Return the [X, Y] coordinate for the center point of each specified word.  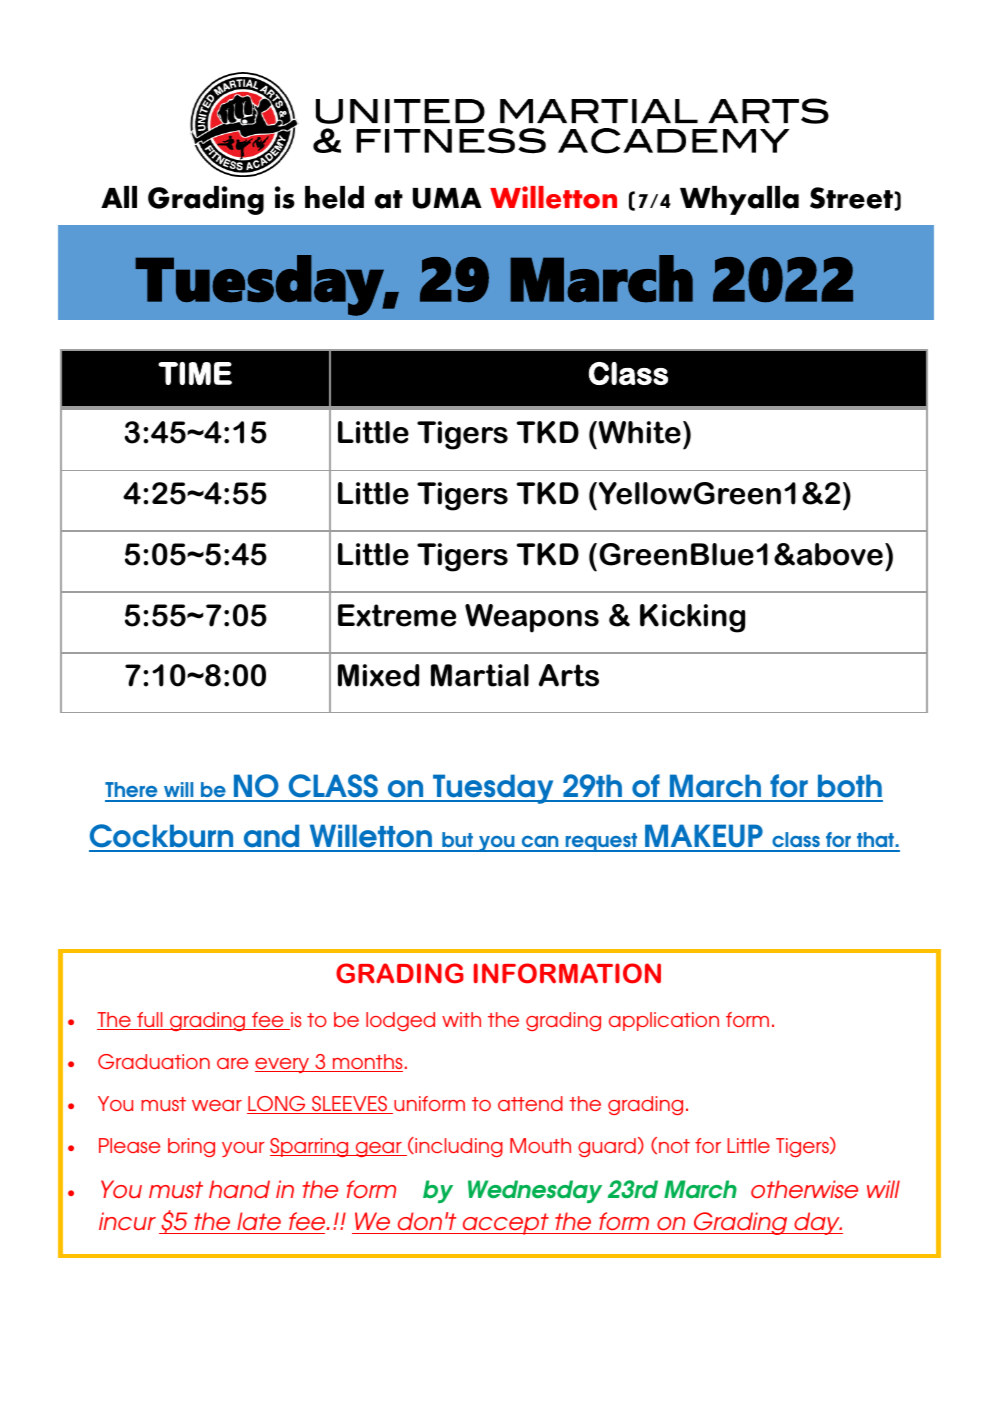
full [150, 1021]
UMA [447, 198]
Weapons [532, 618]
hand [239, 1189]
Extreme [397, 615]
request [601, 842]
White [638, 432]
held [334, 197]
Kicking [692, 618]
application [664, 1021]
